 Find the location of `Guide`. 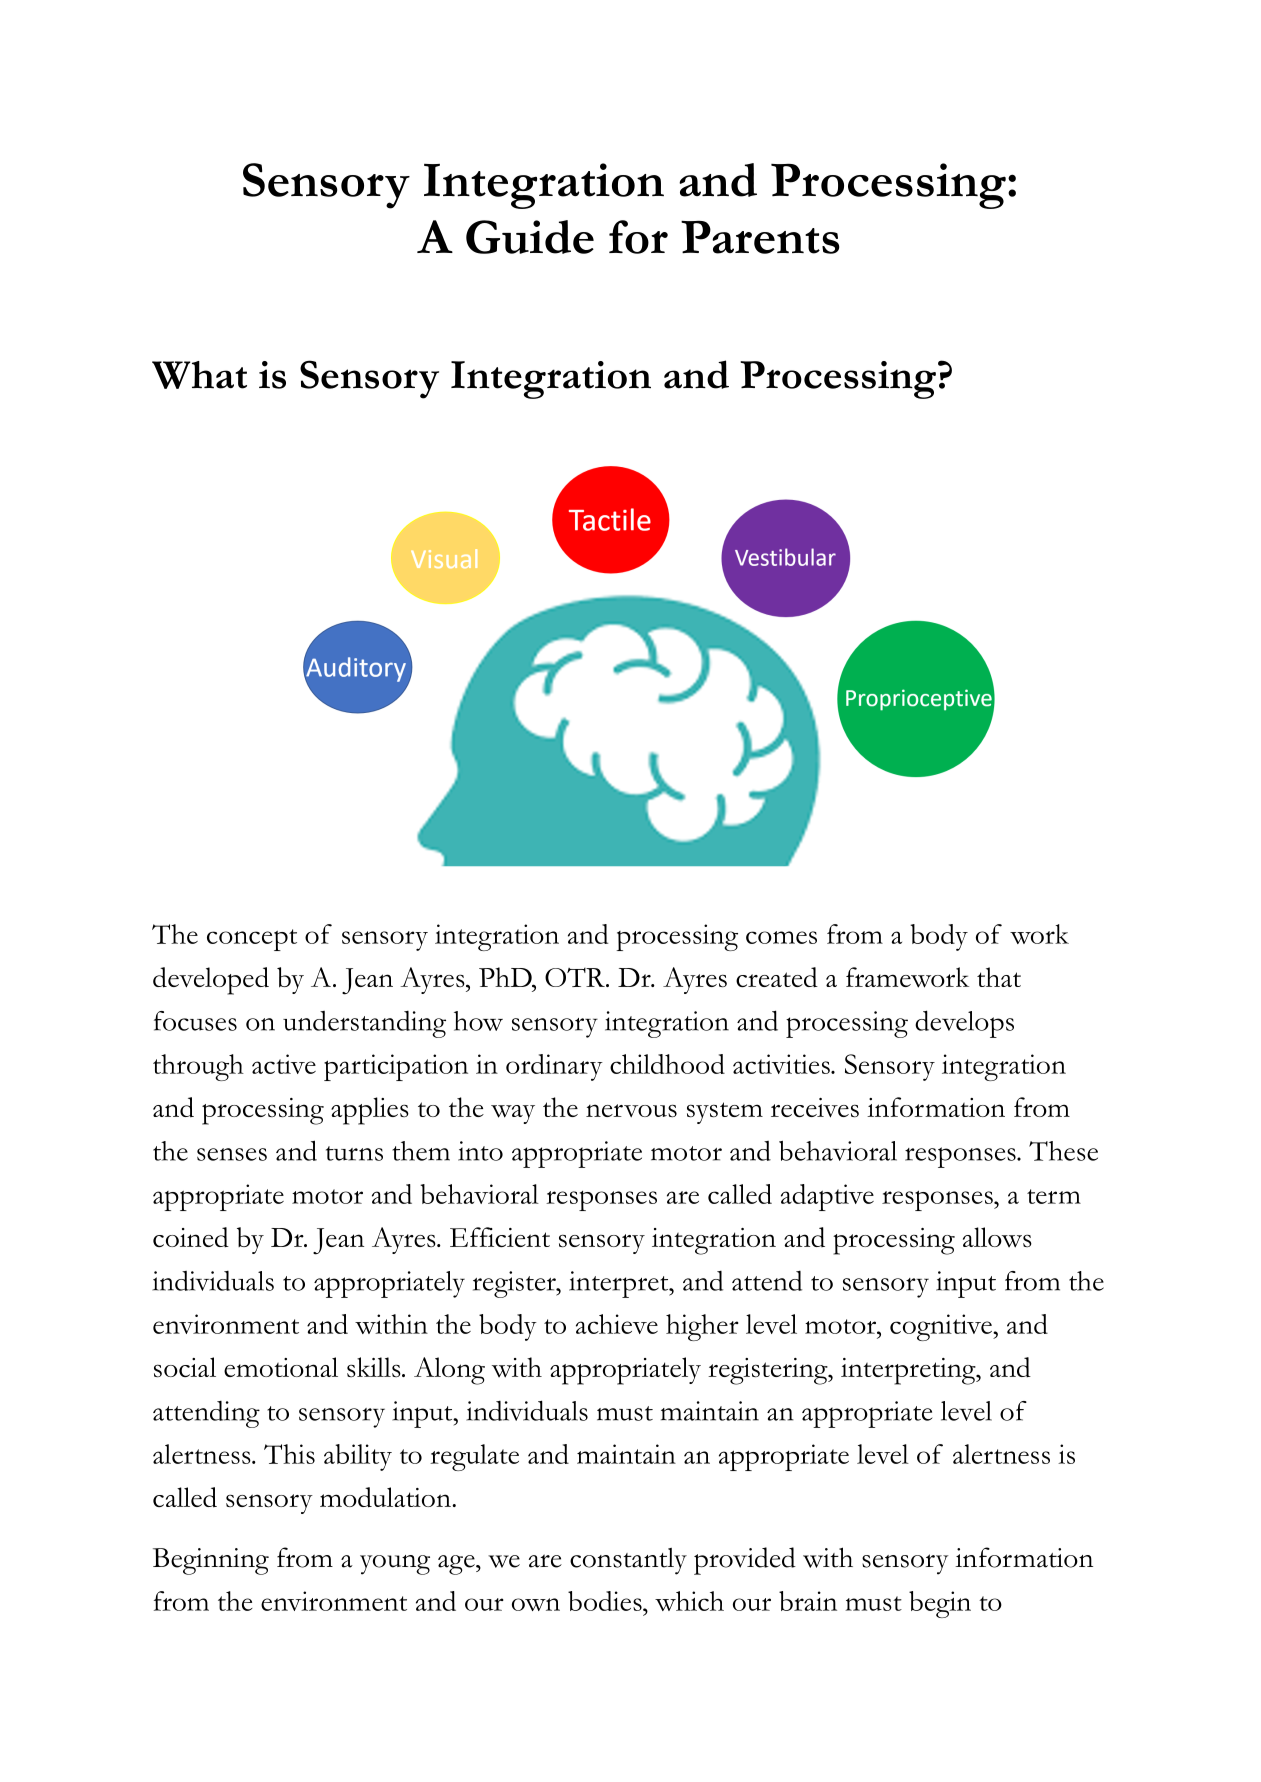

Guide is located at coordinates (530, 237).
